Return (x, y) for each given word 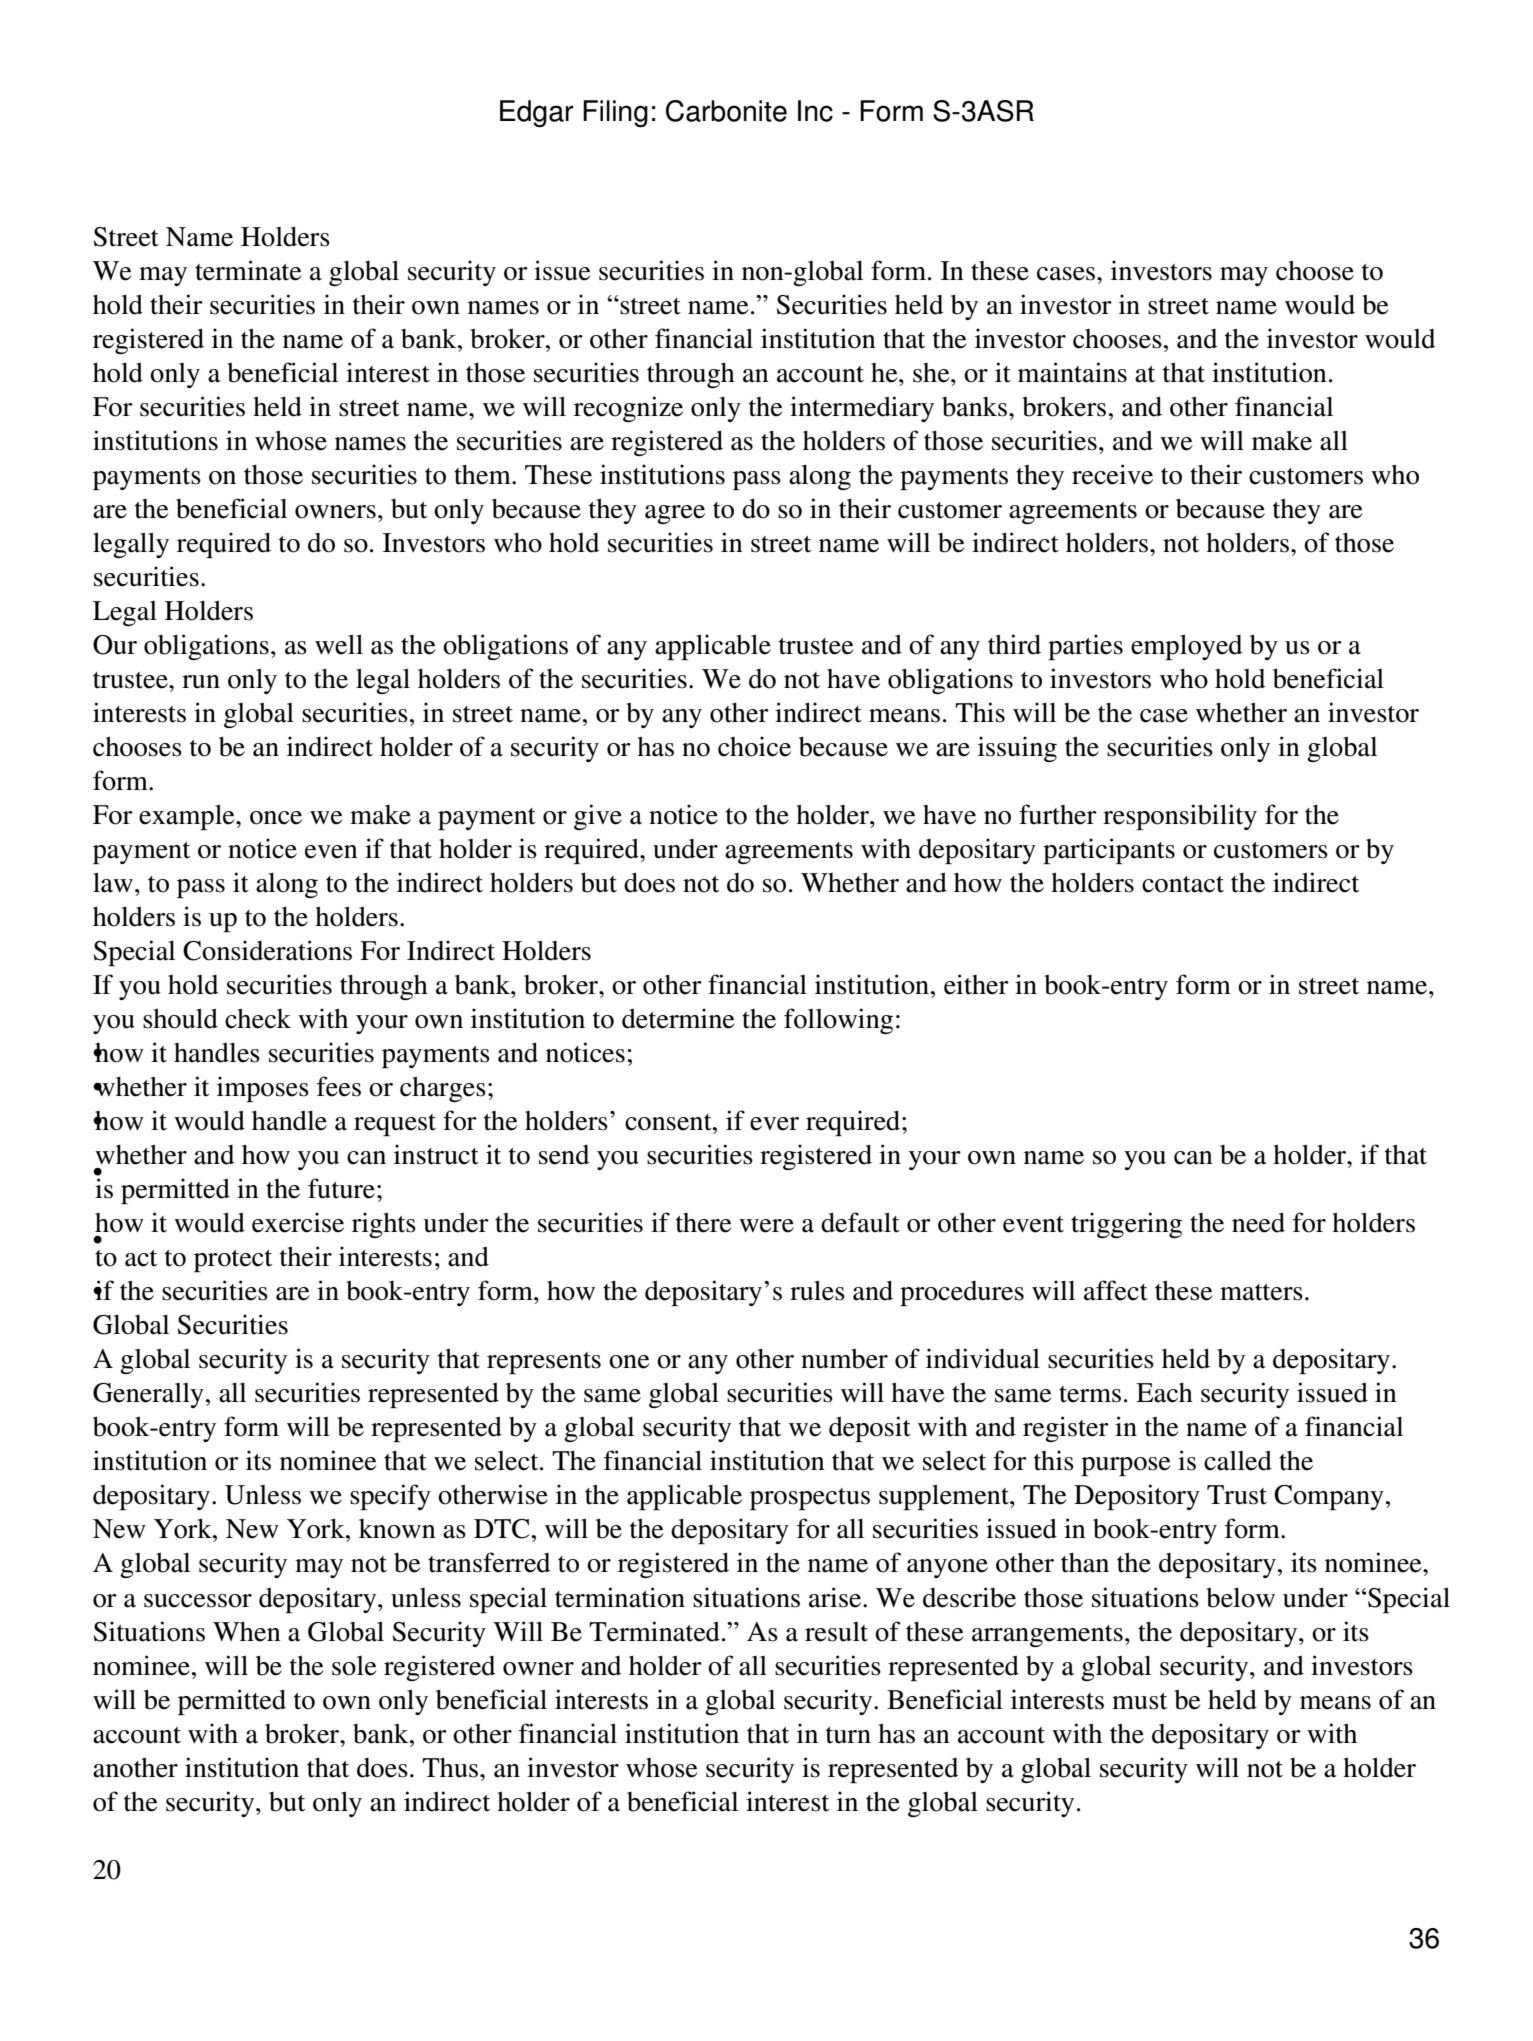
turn (848, 1735)
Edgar (537, 113)
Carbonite (726, 111)
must (1139, 1701)
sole (354, 1666)
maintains (1072, 372)
